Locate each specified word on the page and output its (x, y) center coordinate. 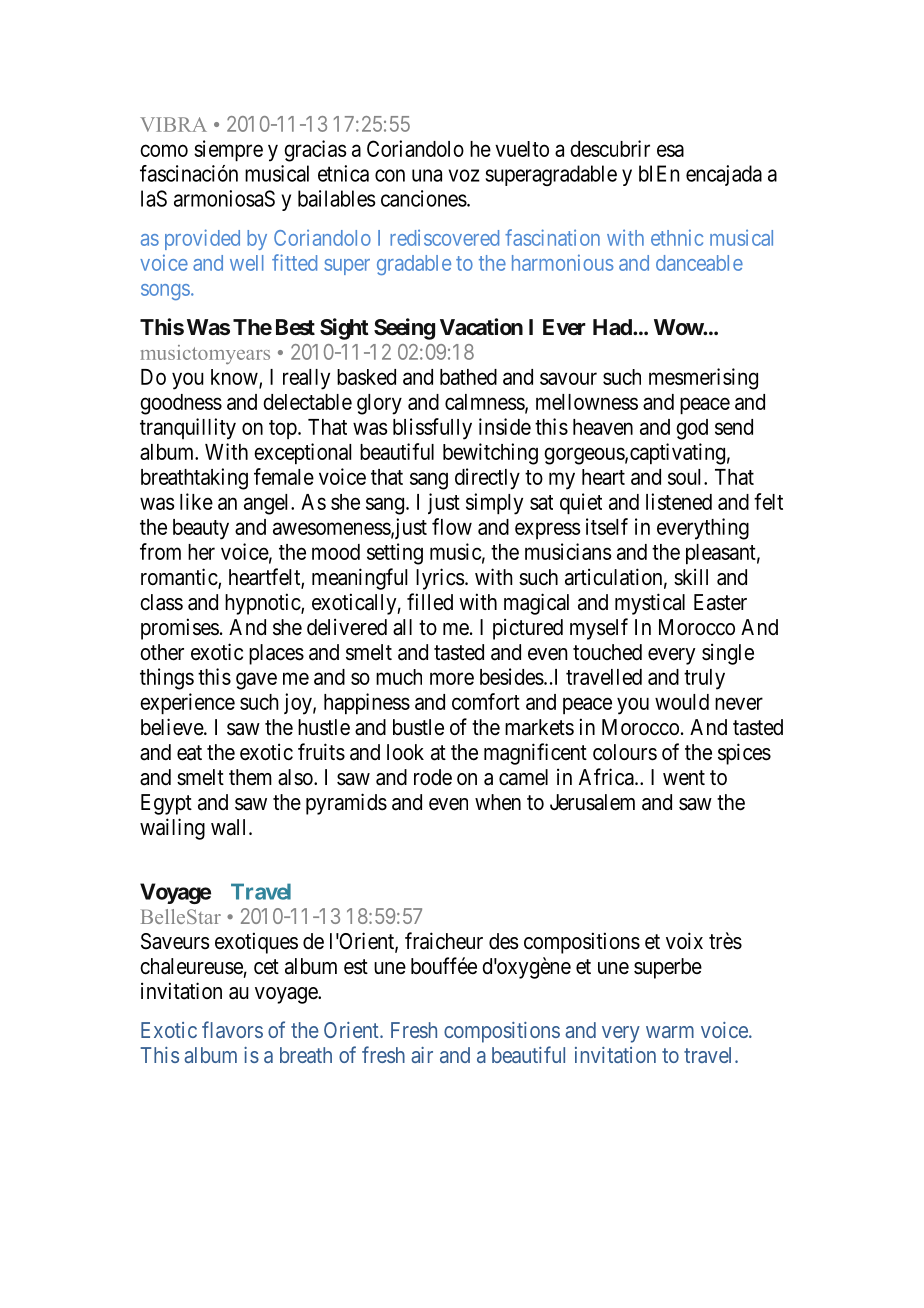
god (692, 429)
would (682, 702)
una (427, 175)
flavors (232, 1029)
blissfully (432, 429)
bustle (418, 727)
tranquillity (188, 429)
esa (670, 150)
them (250, 777)
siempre (228, 151)
